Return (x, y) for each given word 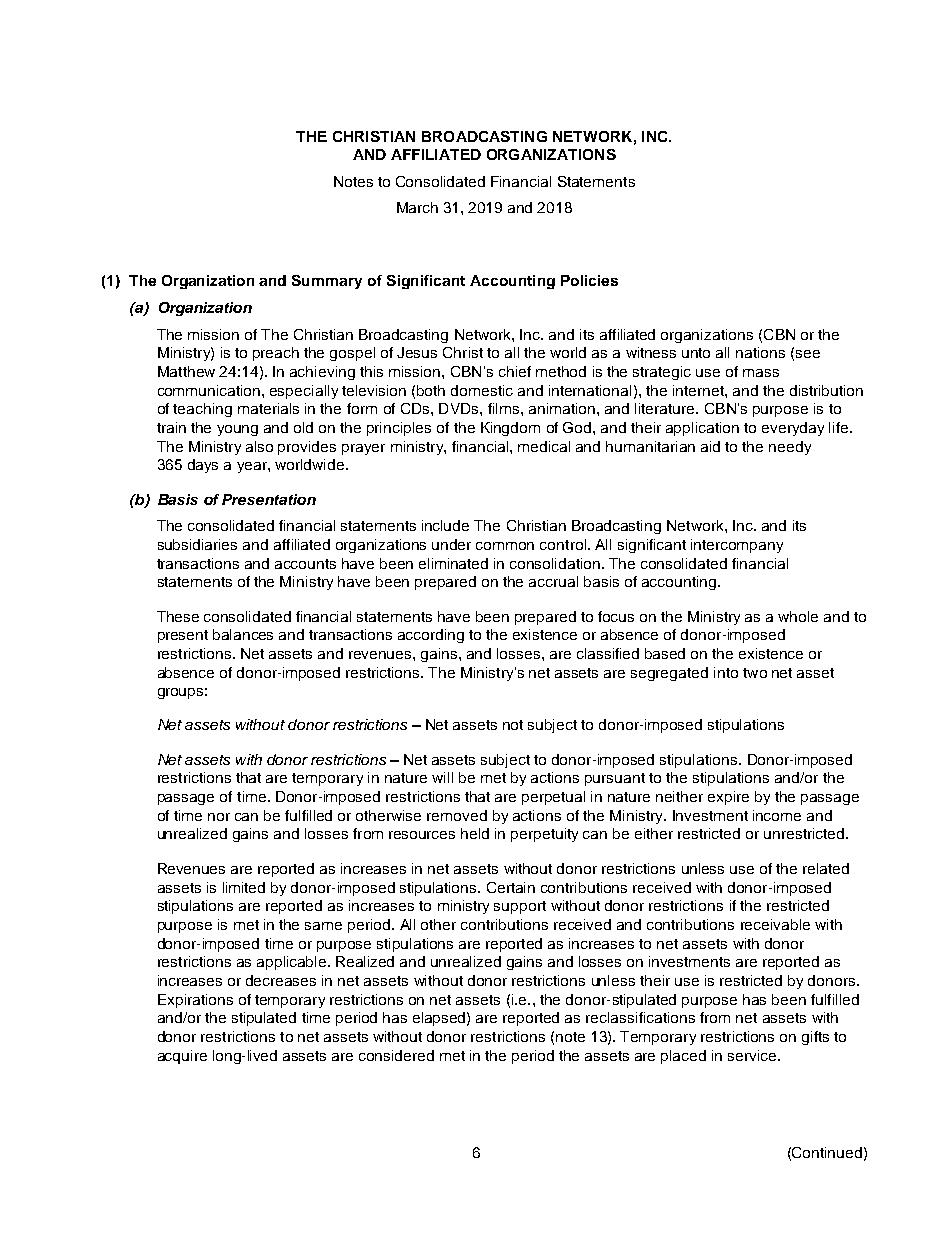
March (417, 207)
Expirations (195, 1001)
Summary (327, 282)
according (431, 636)
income (777, 815)
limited (244, 887)
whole (798, 616)
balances (243, 634)
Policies (589, 280)
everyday (793, 429)
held (475, 833)
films (505, 408)
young (237, 430)
